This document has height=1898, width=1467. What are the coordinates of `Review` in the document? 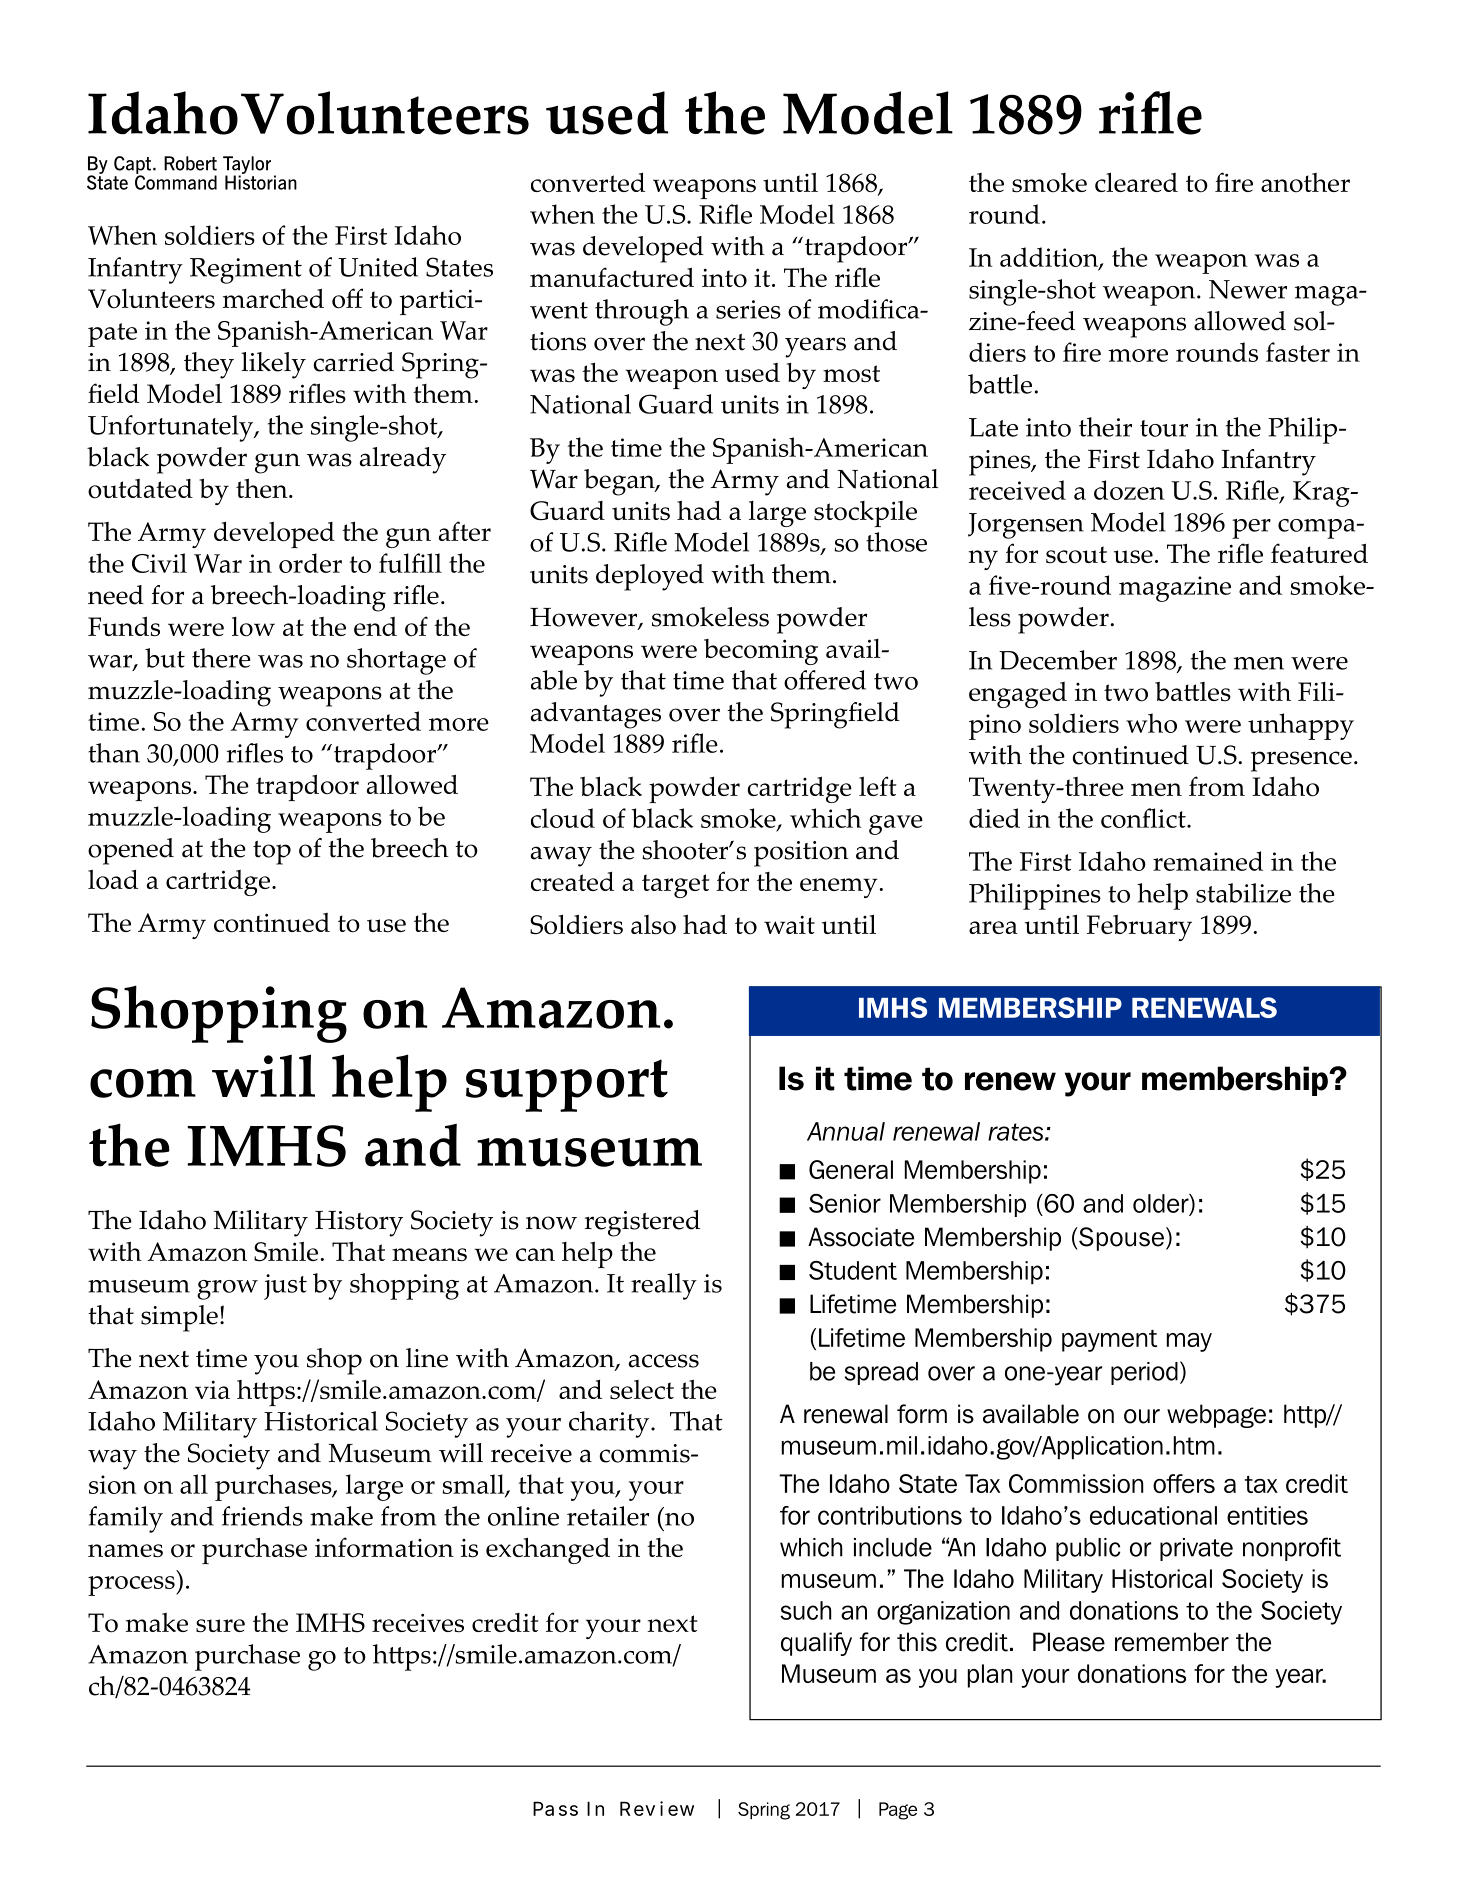 It's located at (657, 1808).
